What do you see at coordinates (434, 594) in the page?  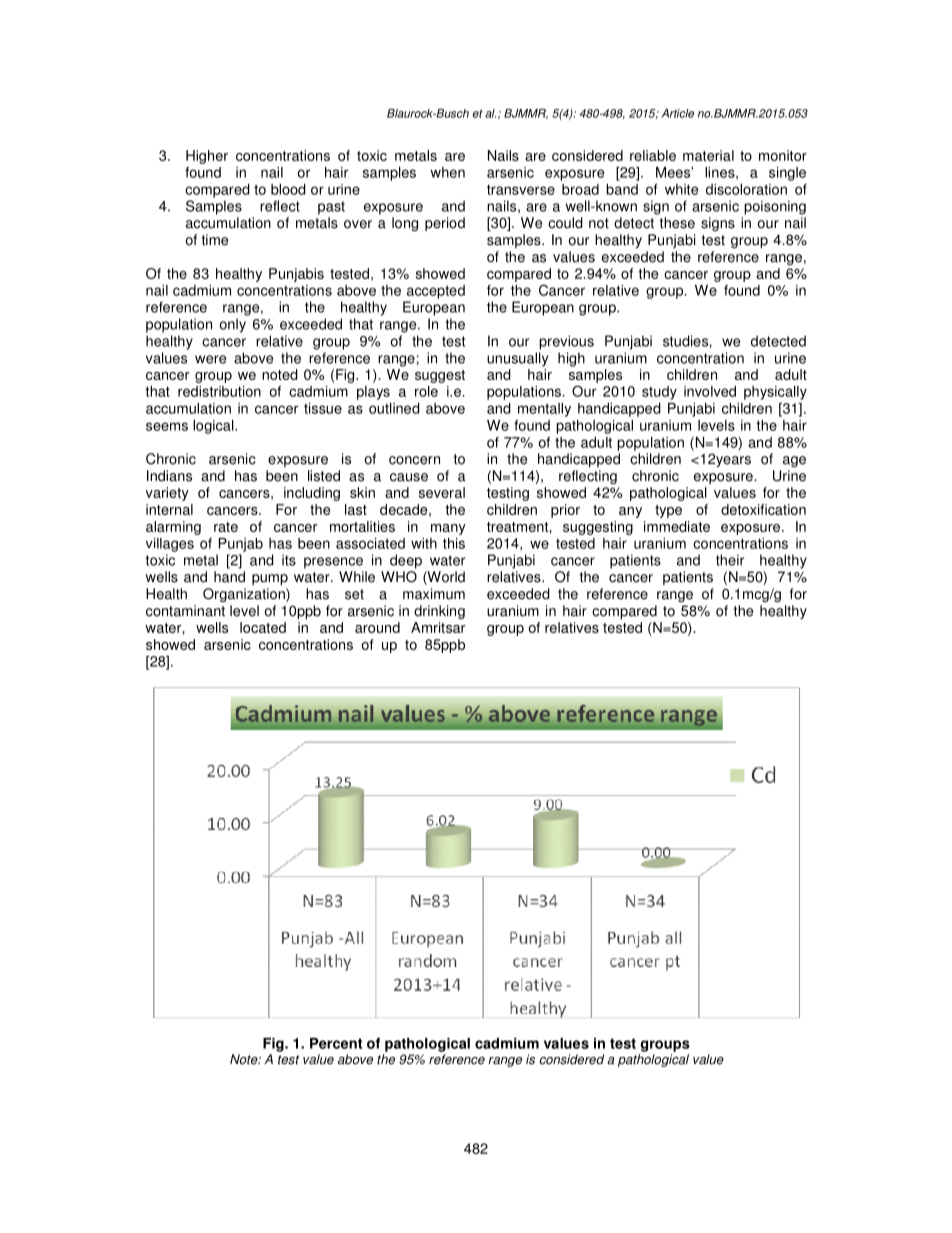 I see `maximum` at bounding box center [434, 594].
